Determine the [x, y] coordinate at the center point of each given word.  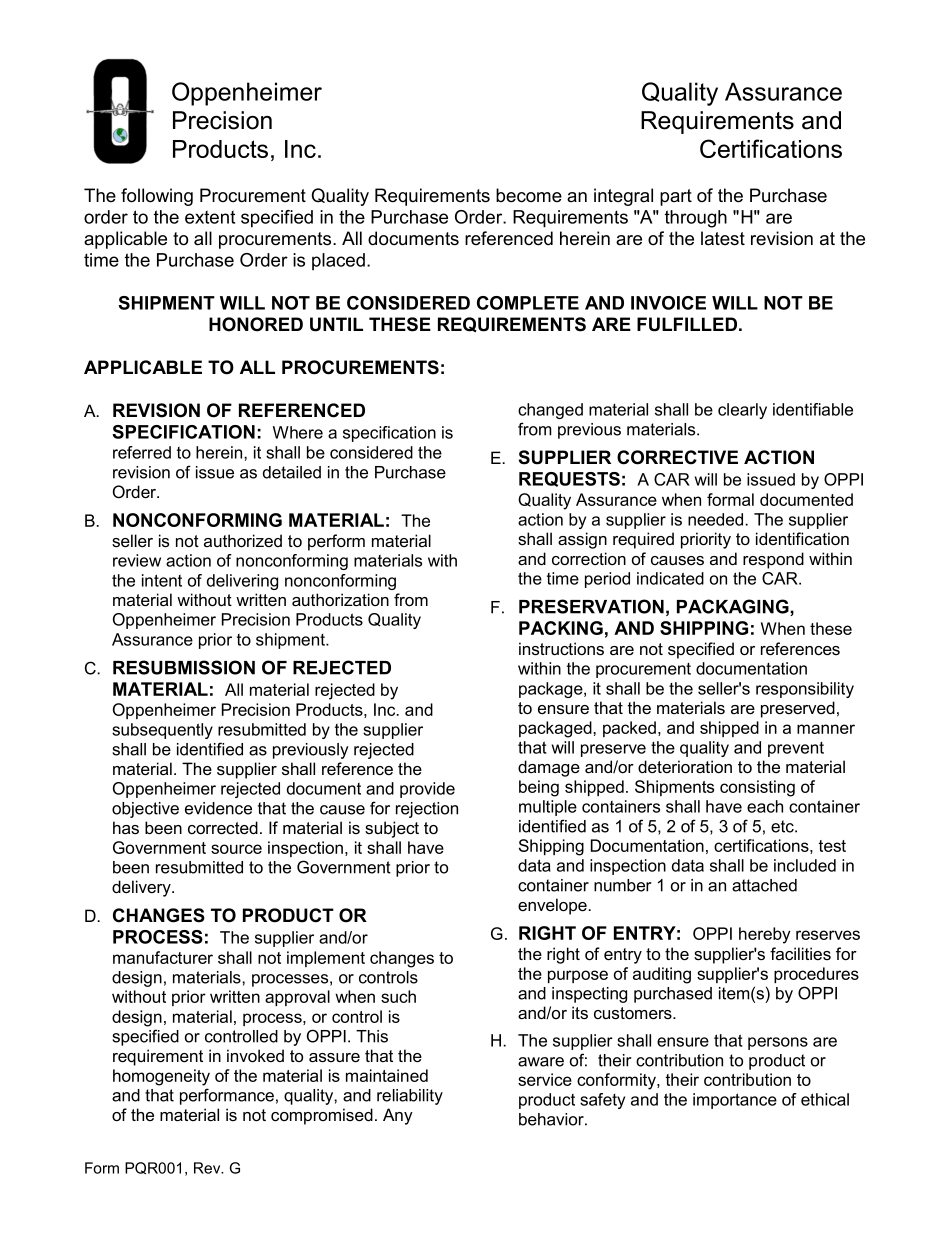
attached [764, 885]
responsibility [805, 690]
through [696, 219]
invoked [255, 1056]
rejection [427, 810]
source [236, 849]
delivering [242, 582]
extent [210, 217]
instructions [561, 649]
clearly [742, 411]
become [529, 195]
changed [550, 411]
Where [298, 432]
